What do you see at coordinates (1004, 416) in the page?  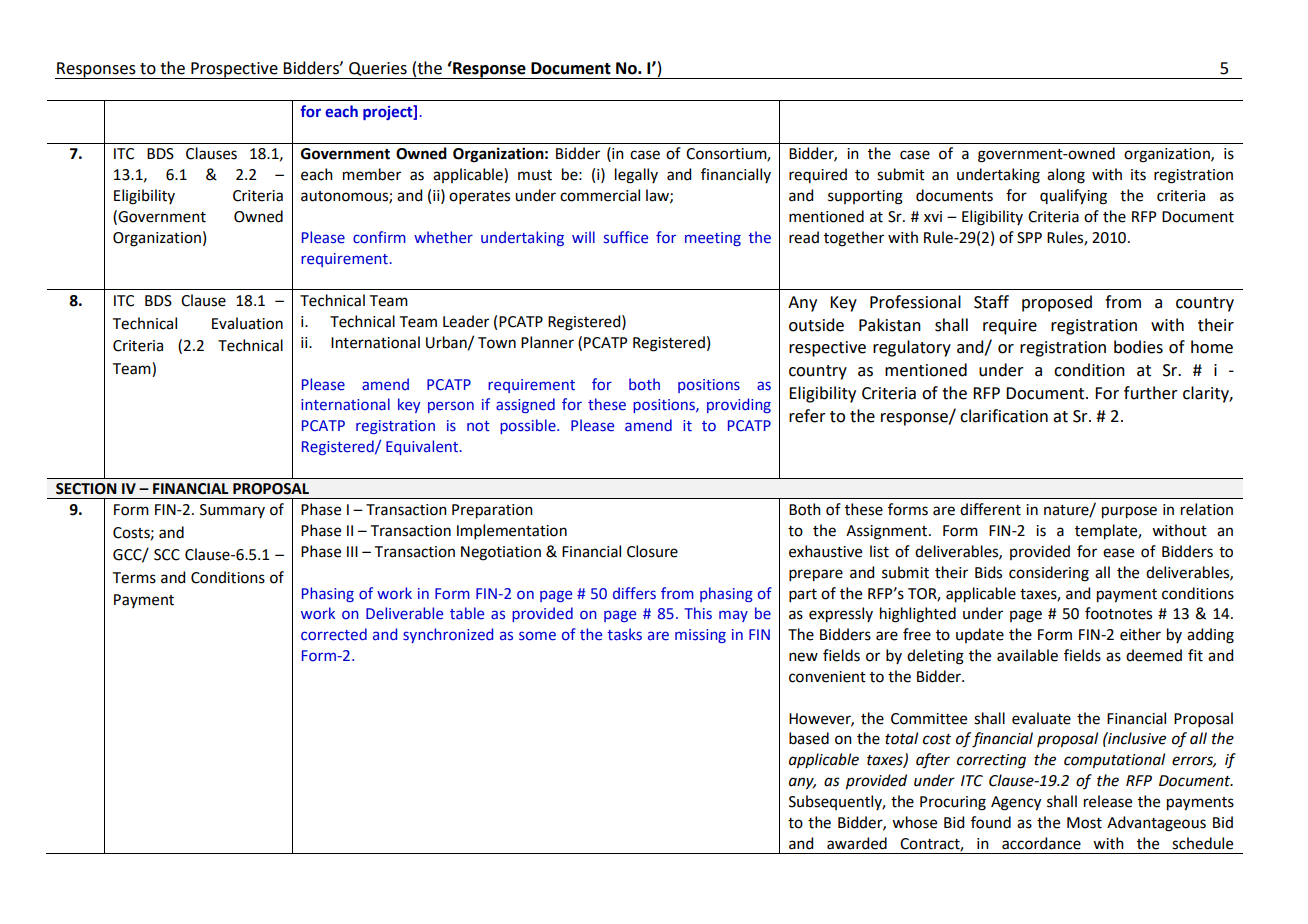 I see `clarification` at bounding box center [1004, 416].
